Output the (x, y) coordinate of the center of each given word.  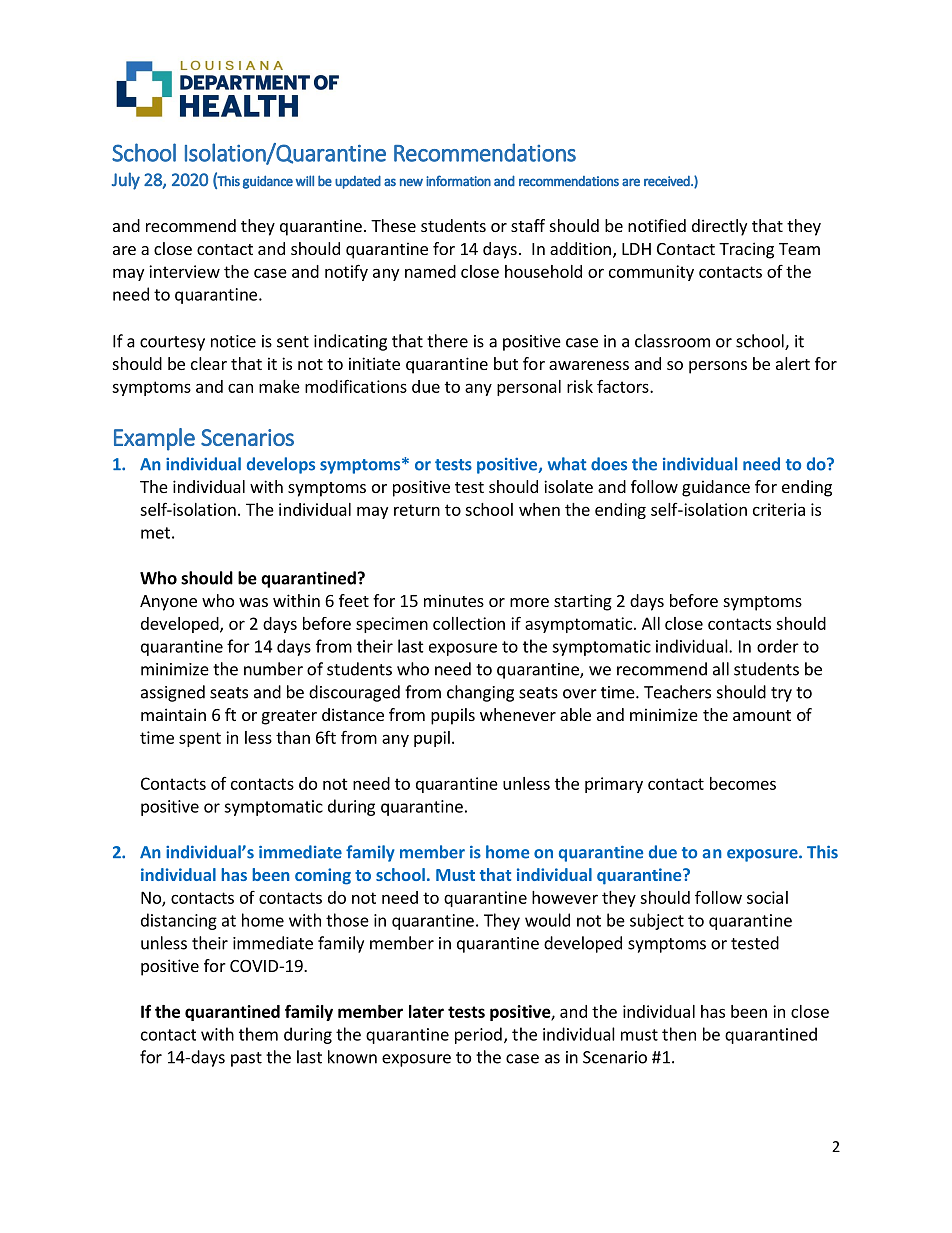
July (126, 181)
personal (529, 388)
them (258, 1034)
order (778, 646)
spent (200, 739)
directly (719, 227)
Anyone (168, 603)
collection (469, 623)
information (458, 180)
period (478, 1035)
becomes (743, 783)
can (240, 388)
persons (718, 367)
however (565, 897)
